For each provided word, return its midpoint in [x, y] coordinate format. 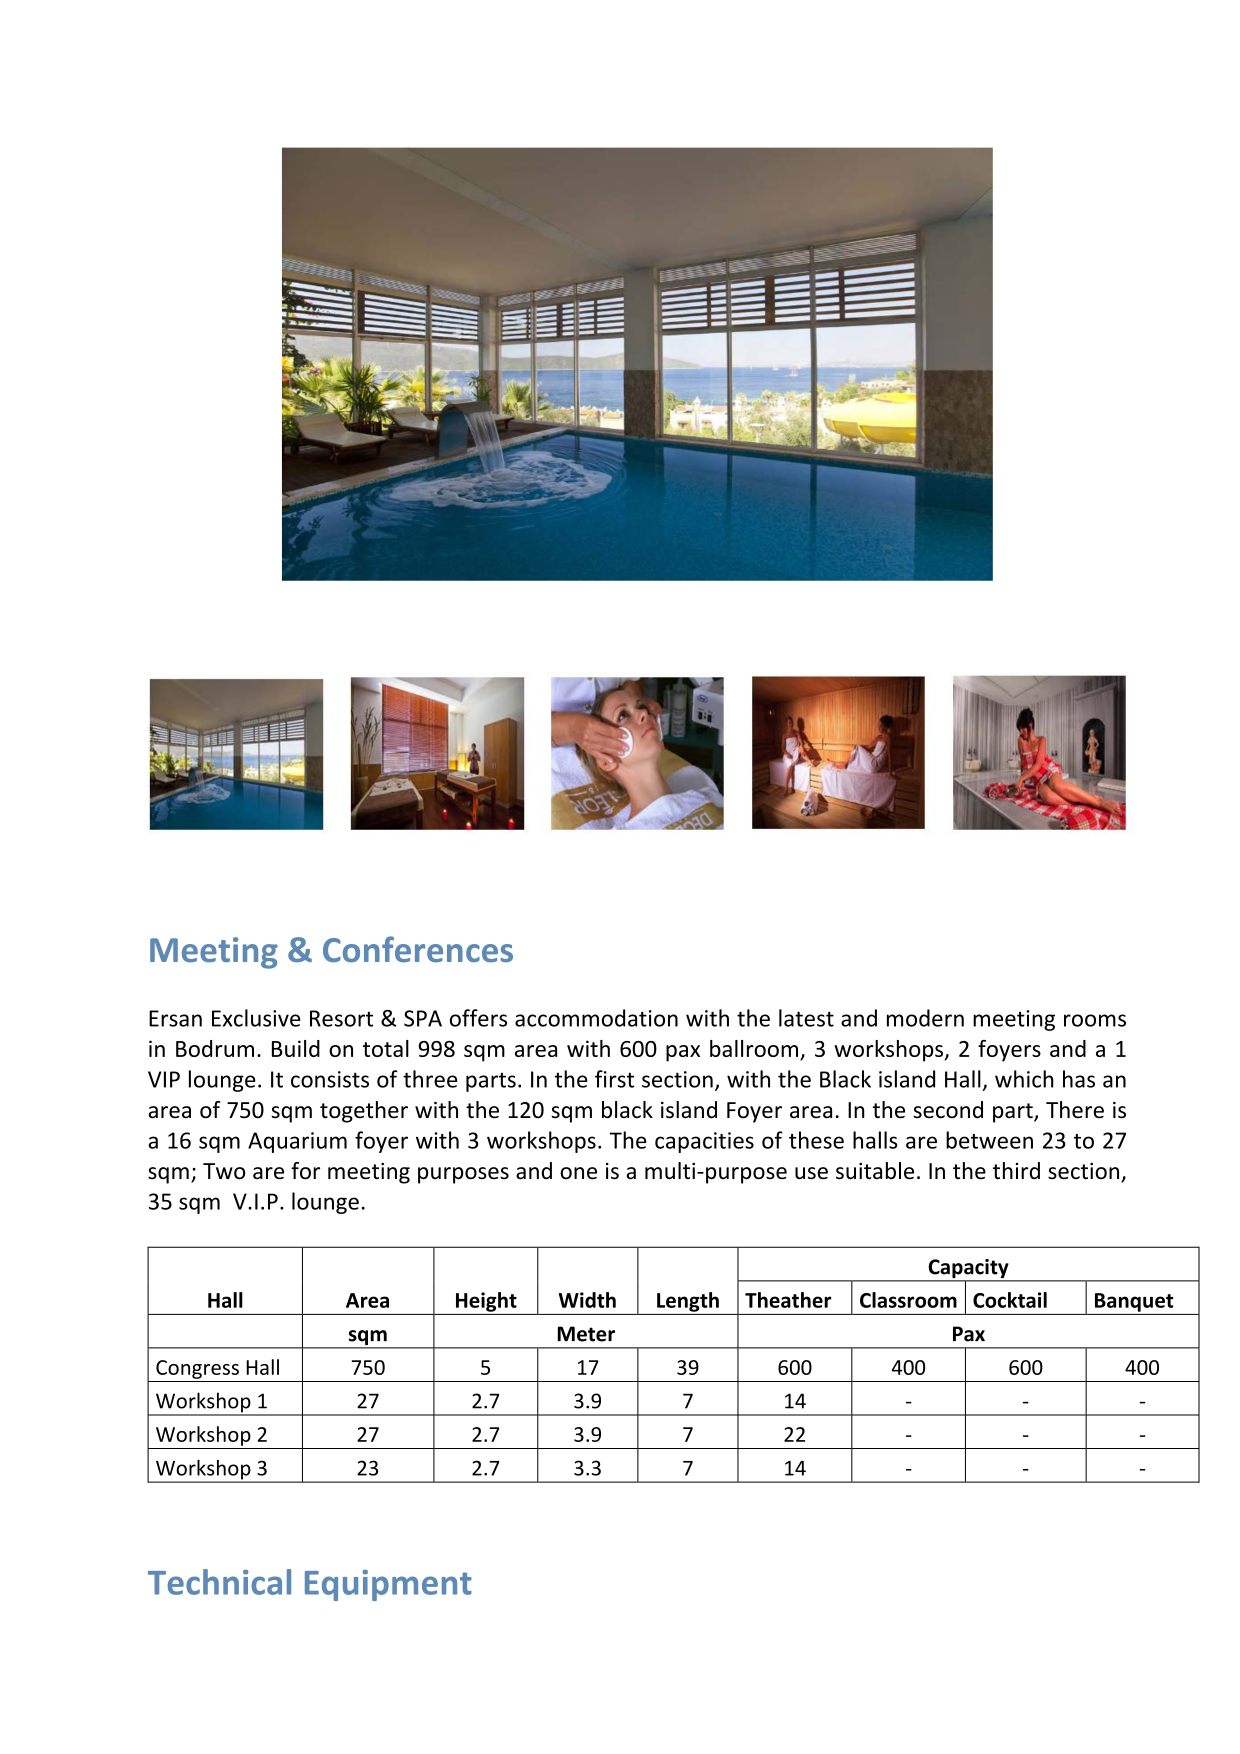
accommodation [596, 1018]
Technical [219, 1582]
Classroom [908, 1300]
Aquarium [297, 1142]
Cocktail [1010, 1300]
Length [688, 1302]
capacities [704, 1142]
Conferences [418, 949]
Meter [586, 1334]
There [1075, 1110]
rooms [1095, 1020]
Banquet [1134, 1302]
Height [486, 1302]
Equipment [388, 1585]
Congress [197, 1369]
